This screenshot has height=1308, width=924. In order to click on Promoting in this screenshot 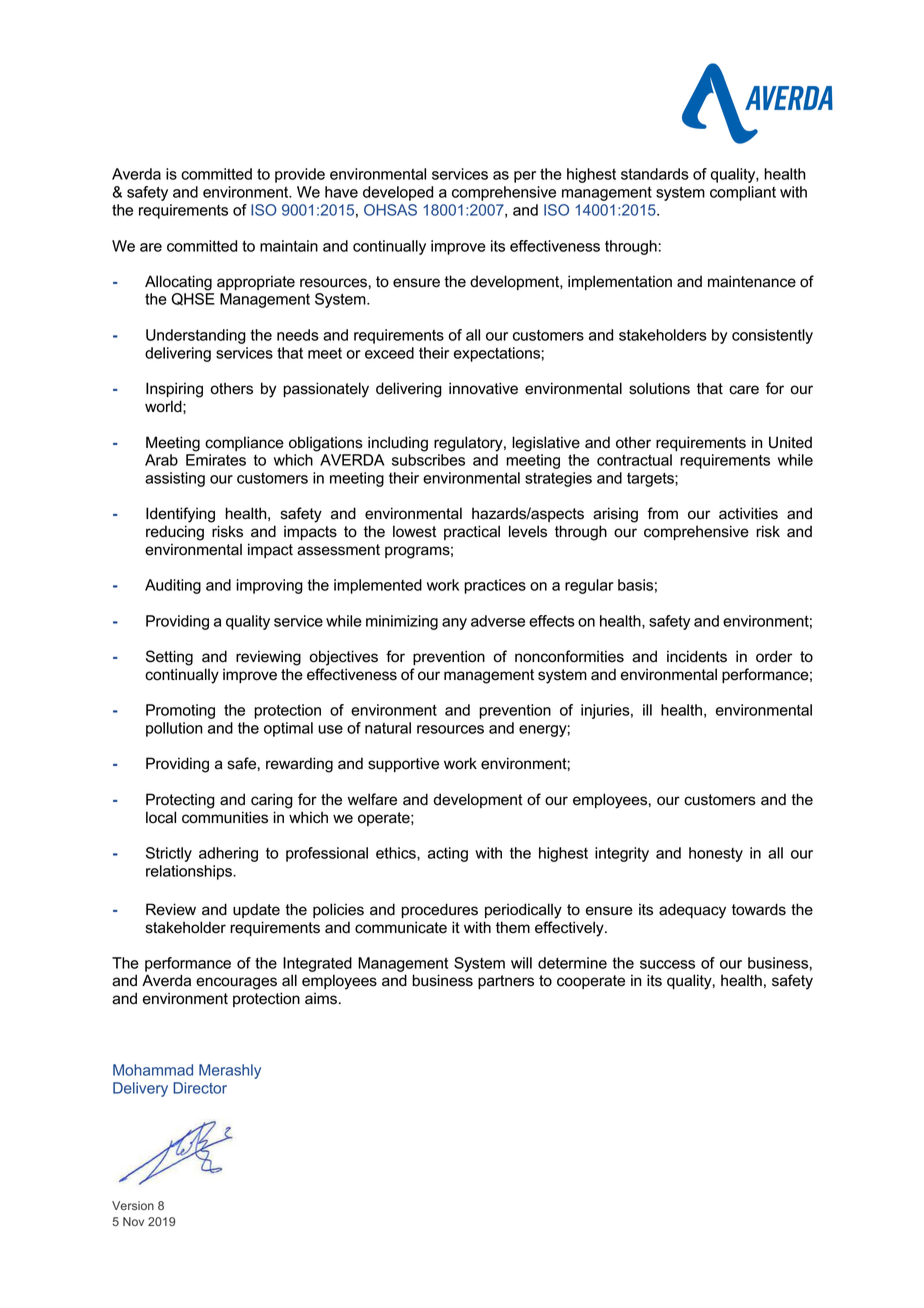, I will do `click(180, 711)`.
